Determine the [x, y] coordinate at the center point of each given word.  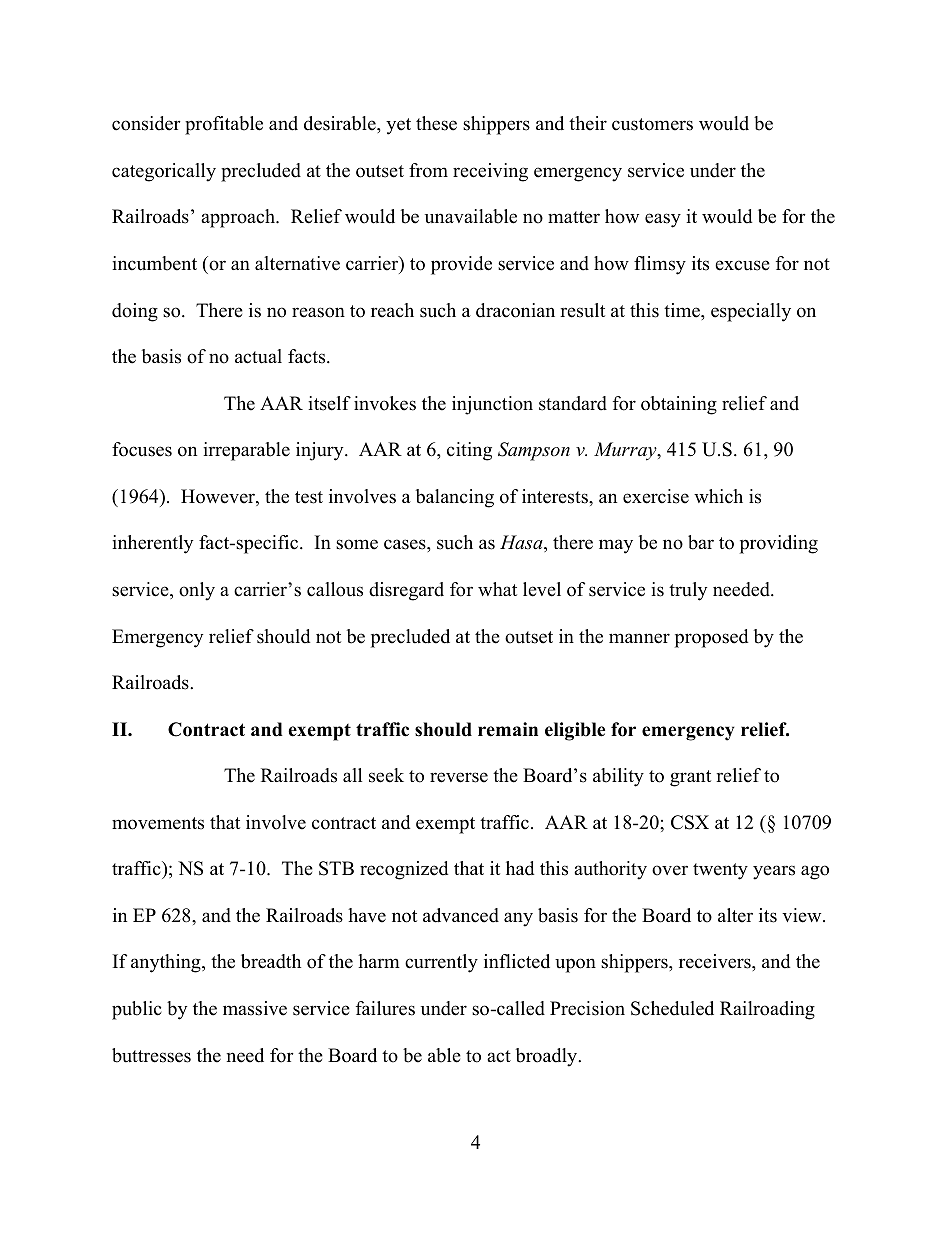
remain [508, 729]
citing [469, 451]
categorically [164, 172]
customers [652, 124]
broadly [548, 1057]
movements [158, 823]
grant [690, 778]
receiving [490, 172]
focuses [142, 449]
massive [255, 1008]
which [718, 496]
